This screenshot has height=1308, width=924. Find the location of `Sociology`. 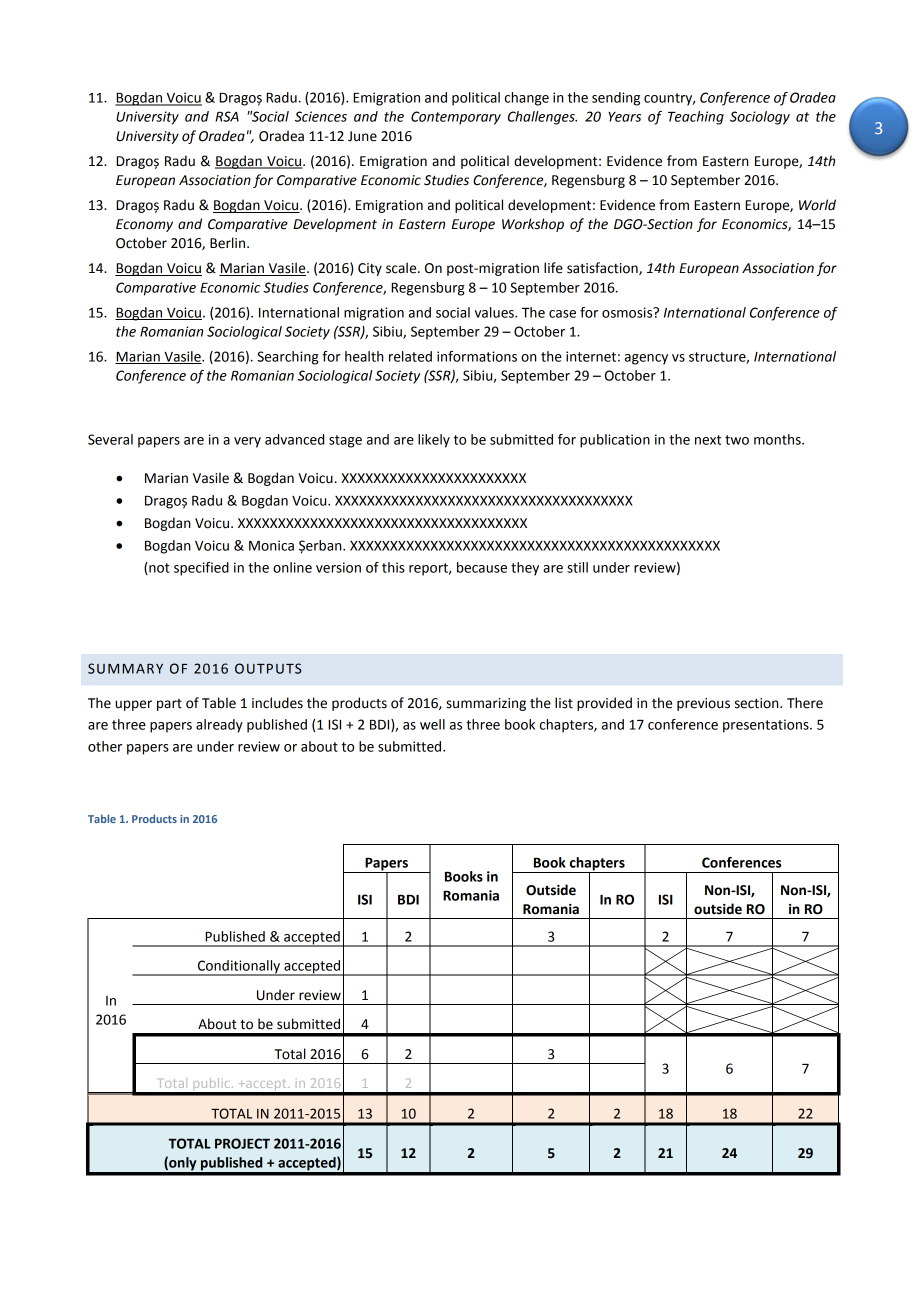

Sociology is located at coordinates (760, 118).
